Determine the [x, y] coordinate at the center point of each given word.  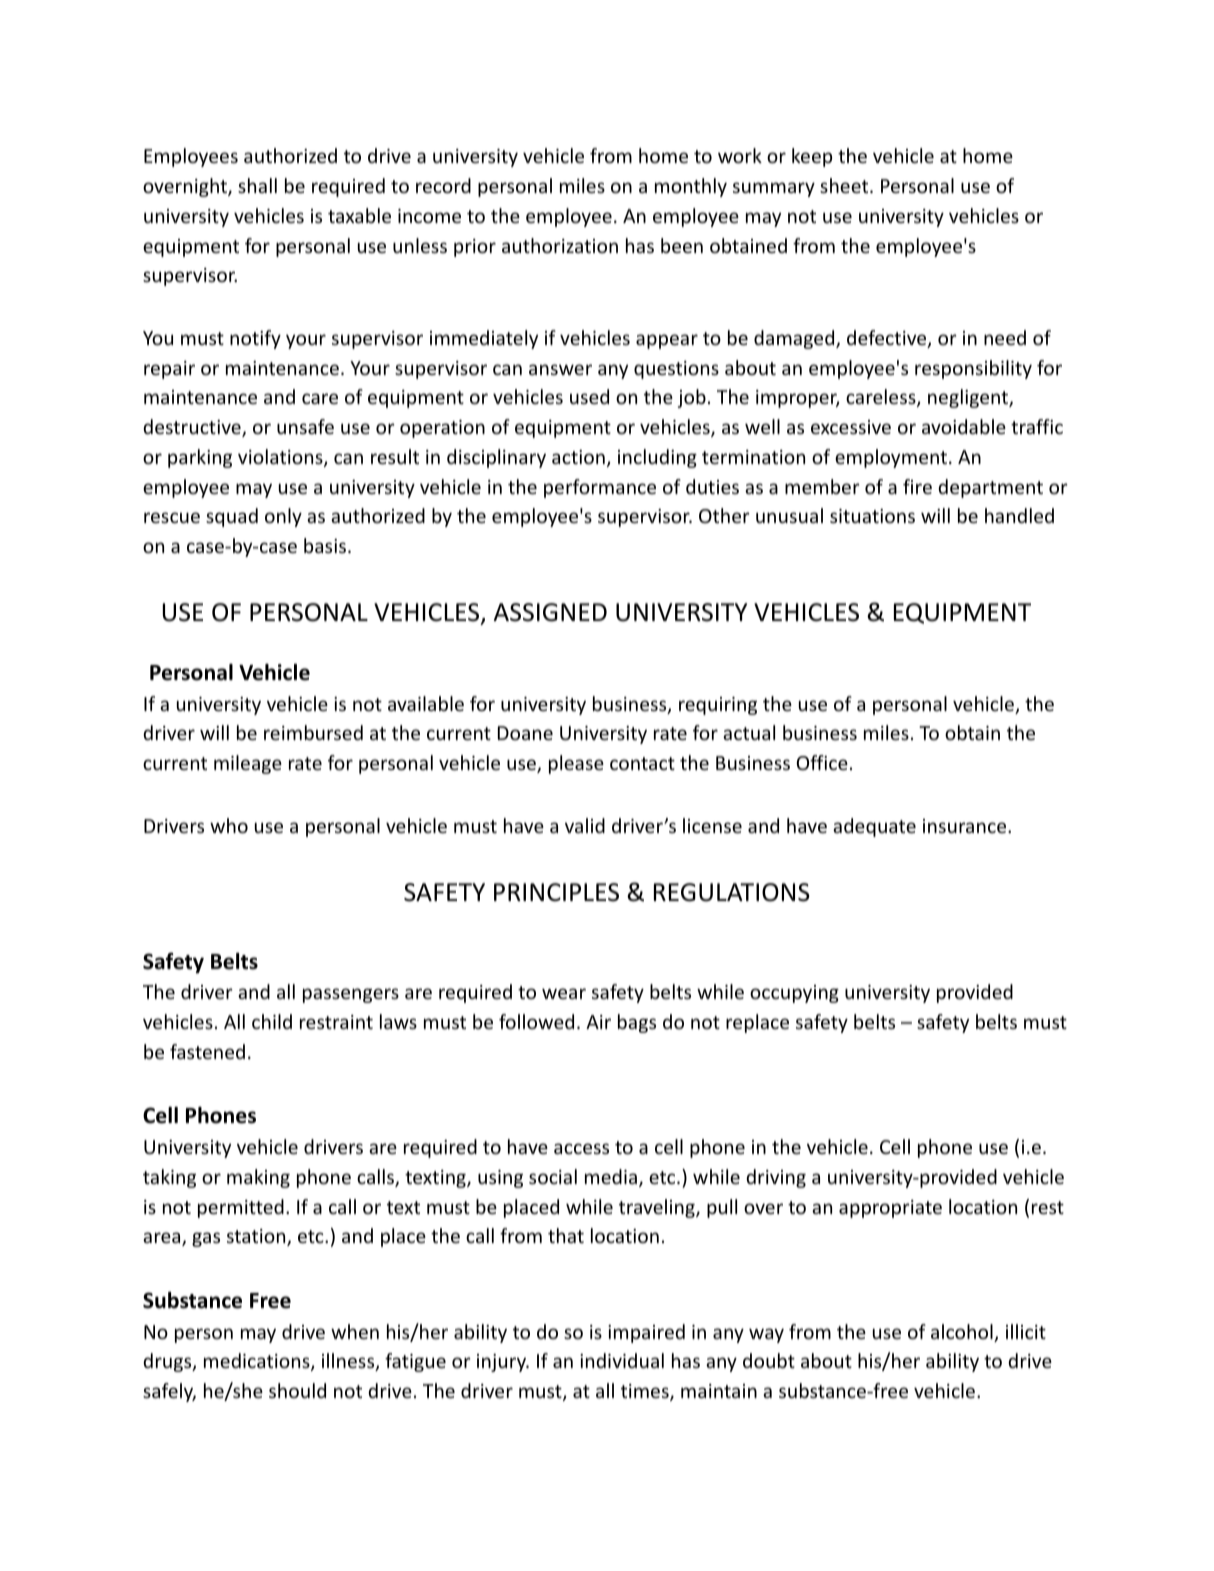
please [576, 764]
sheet [845, 185]
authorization [560, 245]
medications [258, 1362]
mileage [248, 764]
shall [257, 185]
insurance [966, 826]
